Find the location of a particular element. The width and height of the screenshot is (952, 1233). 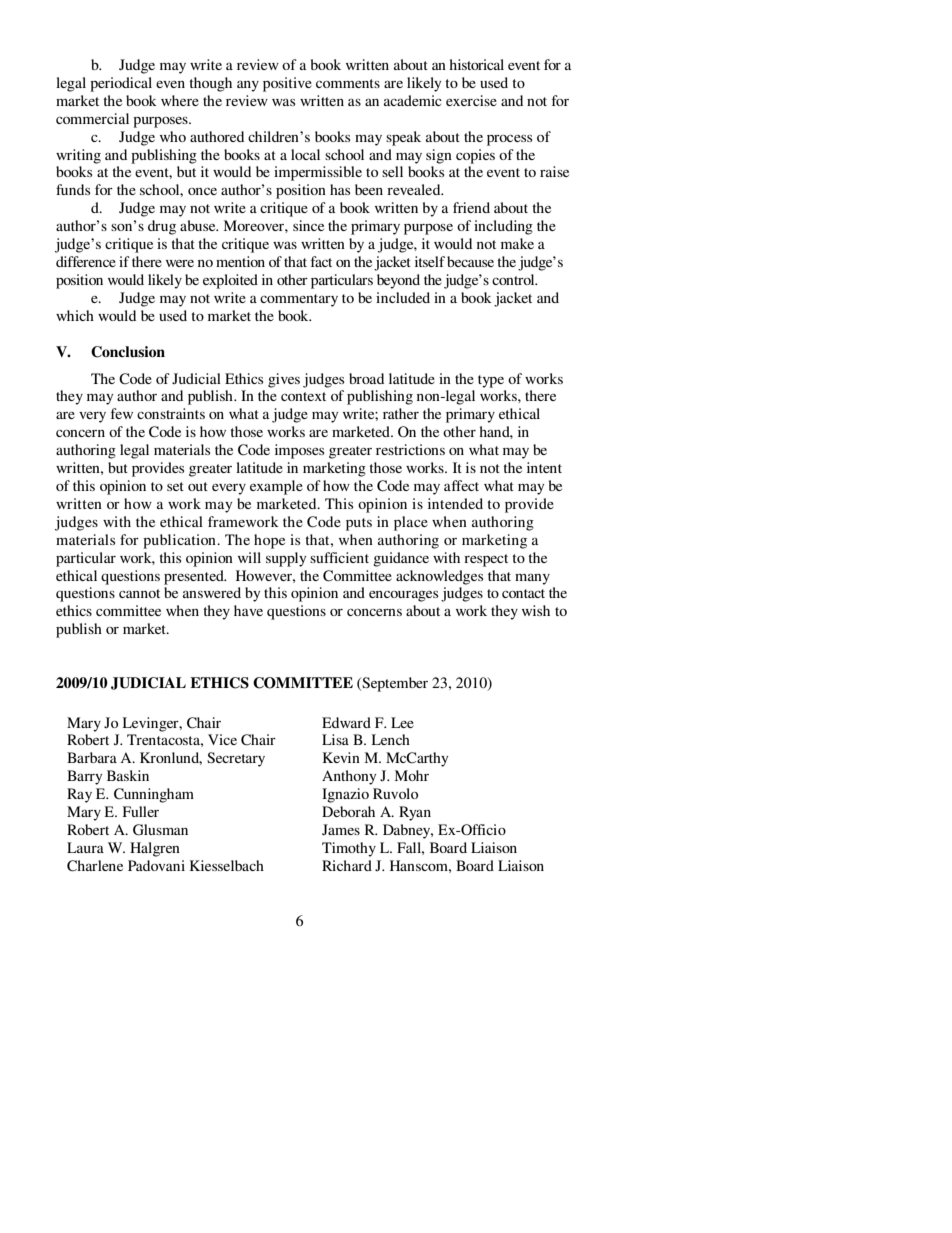

fact is located at coordinates (321, 261).
